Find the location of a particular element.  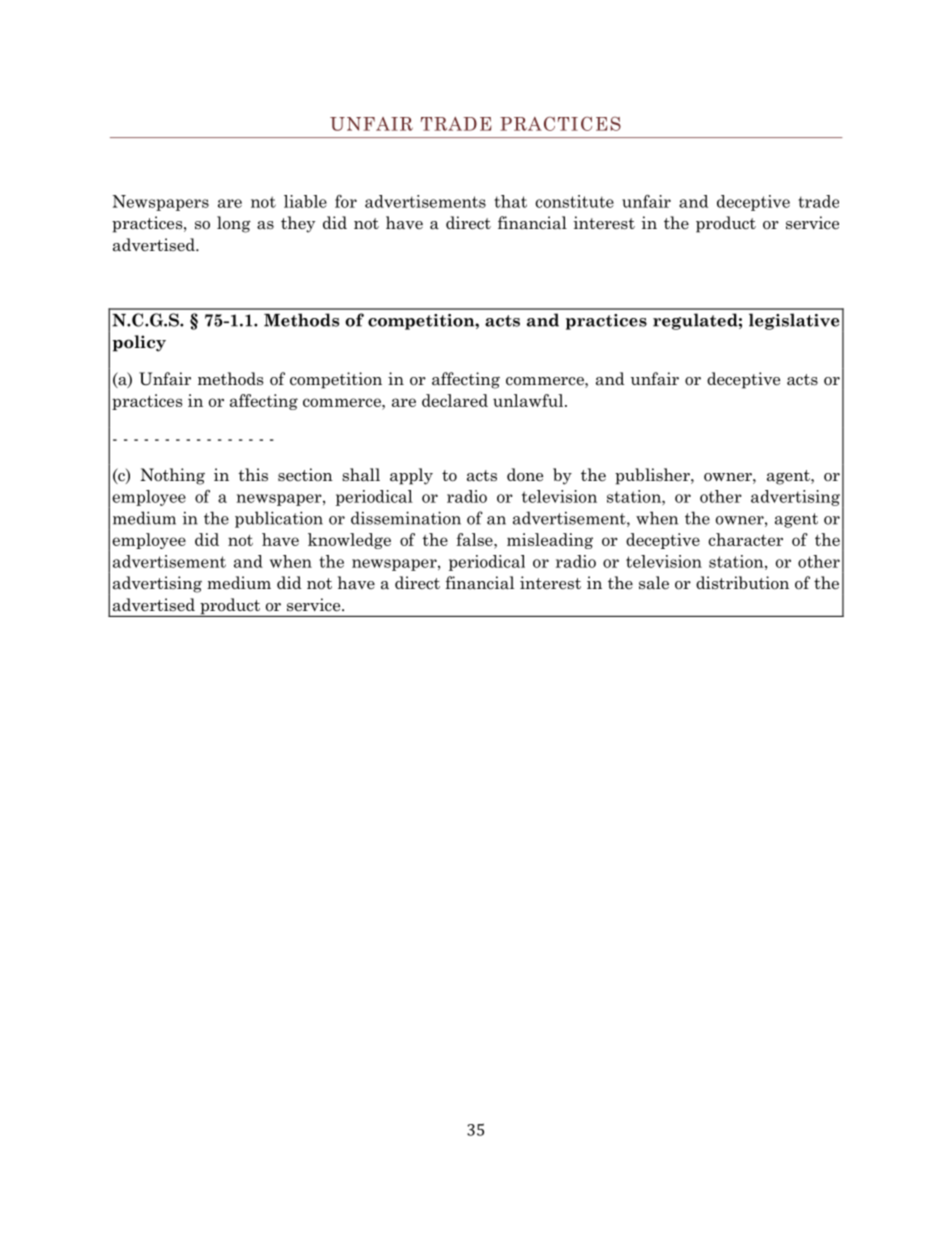

this is located at coordinates (253, 474).
